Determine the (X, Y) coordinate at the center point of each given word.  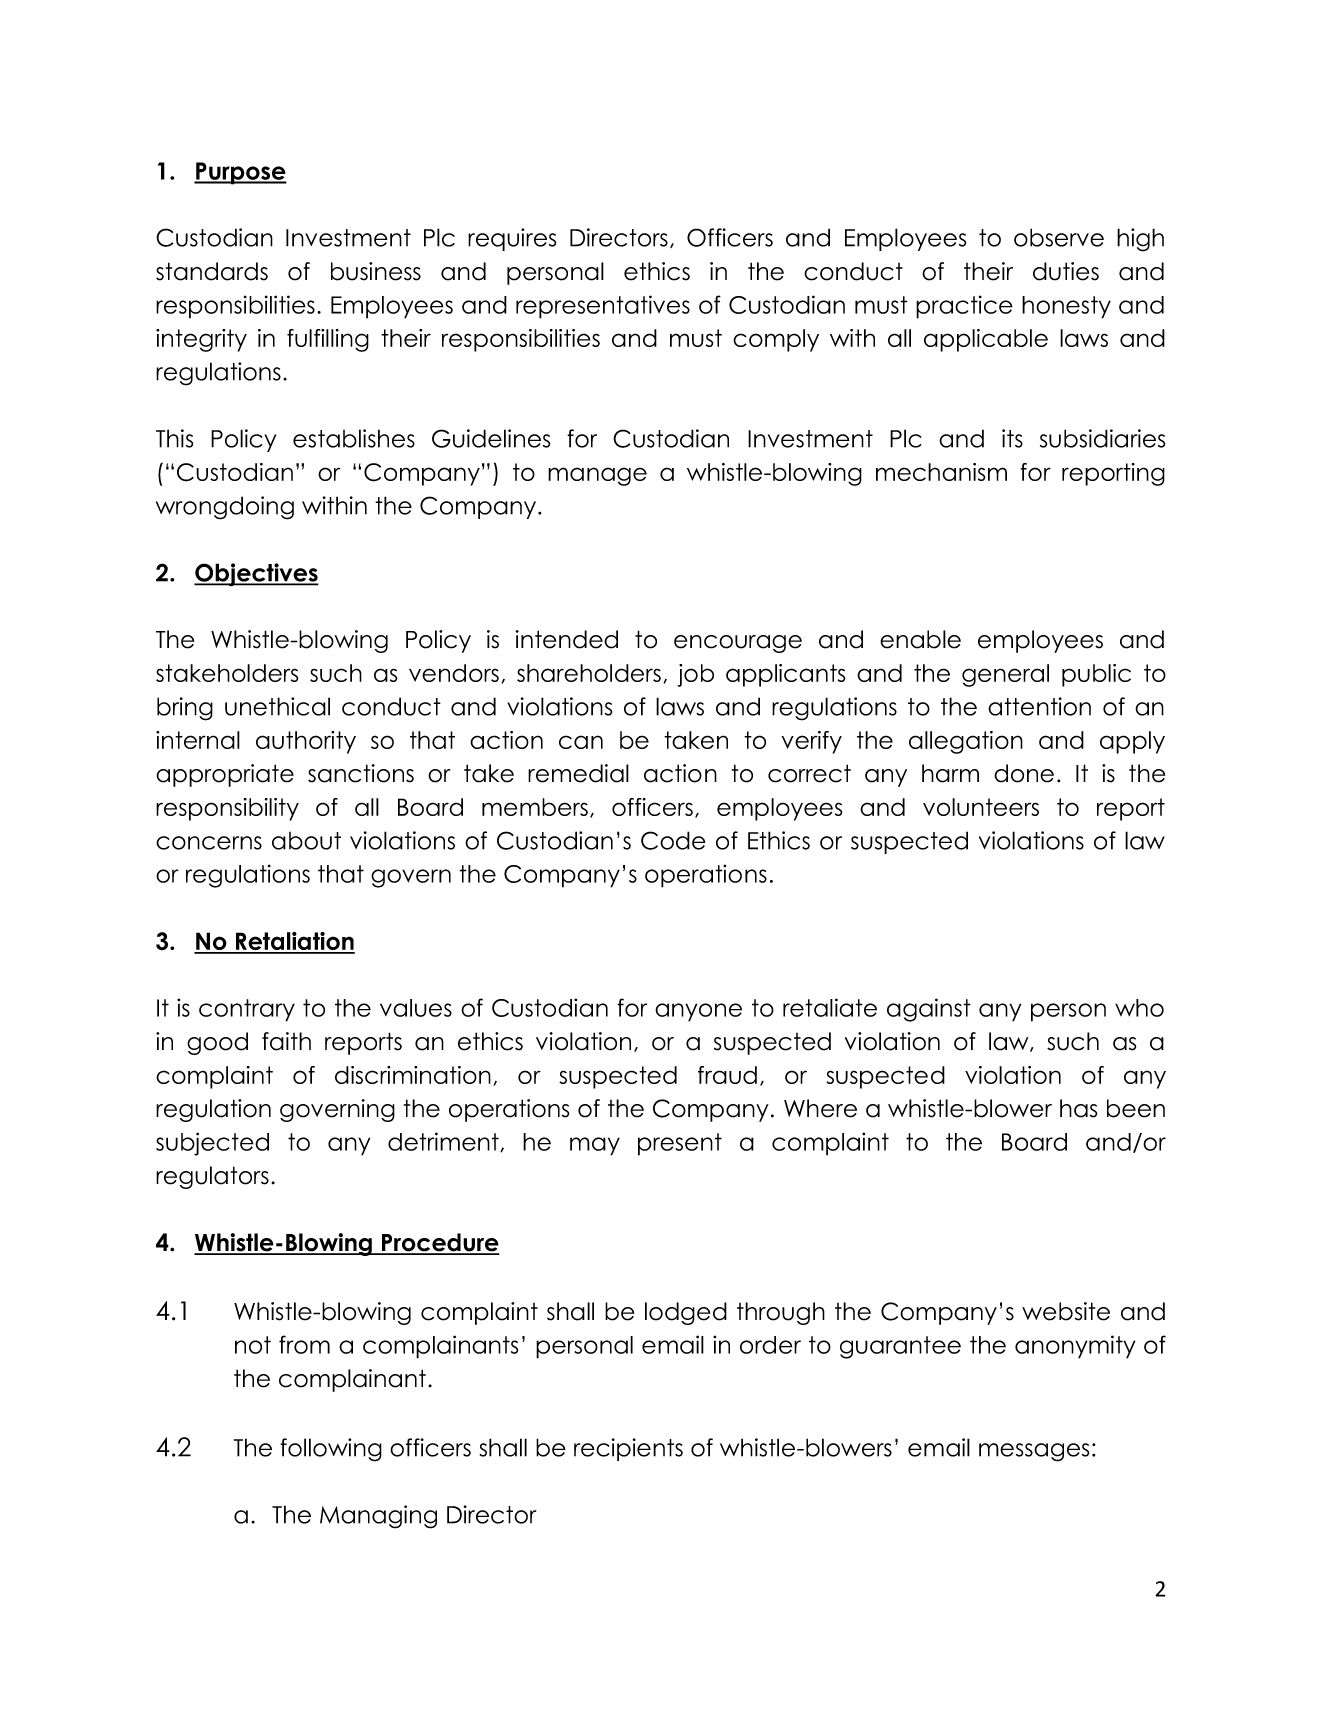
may (595, 1146)
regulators (212, 1177)
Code (673, 840)
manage (597, 476)
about (306, 841)
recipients (628, 1449)
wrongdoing (225, 508)
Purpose (240, 173)
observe (1059, 237)
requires (512, 239)
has (1079, 1108)
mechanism (941, 472)
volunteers (981, 807)
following (331, 1450)
